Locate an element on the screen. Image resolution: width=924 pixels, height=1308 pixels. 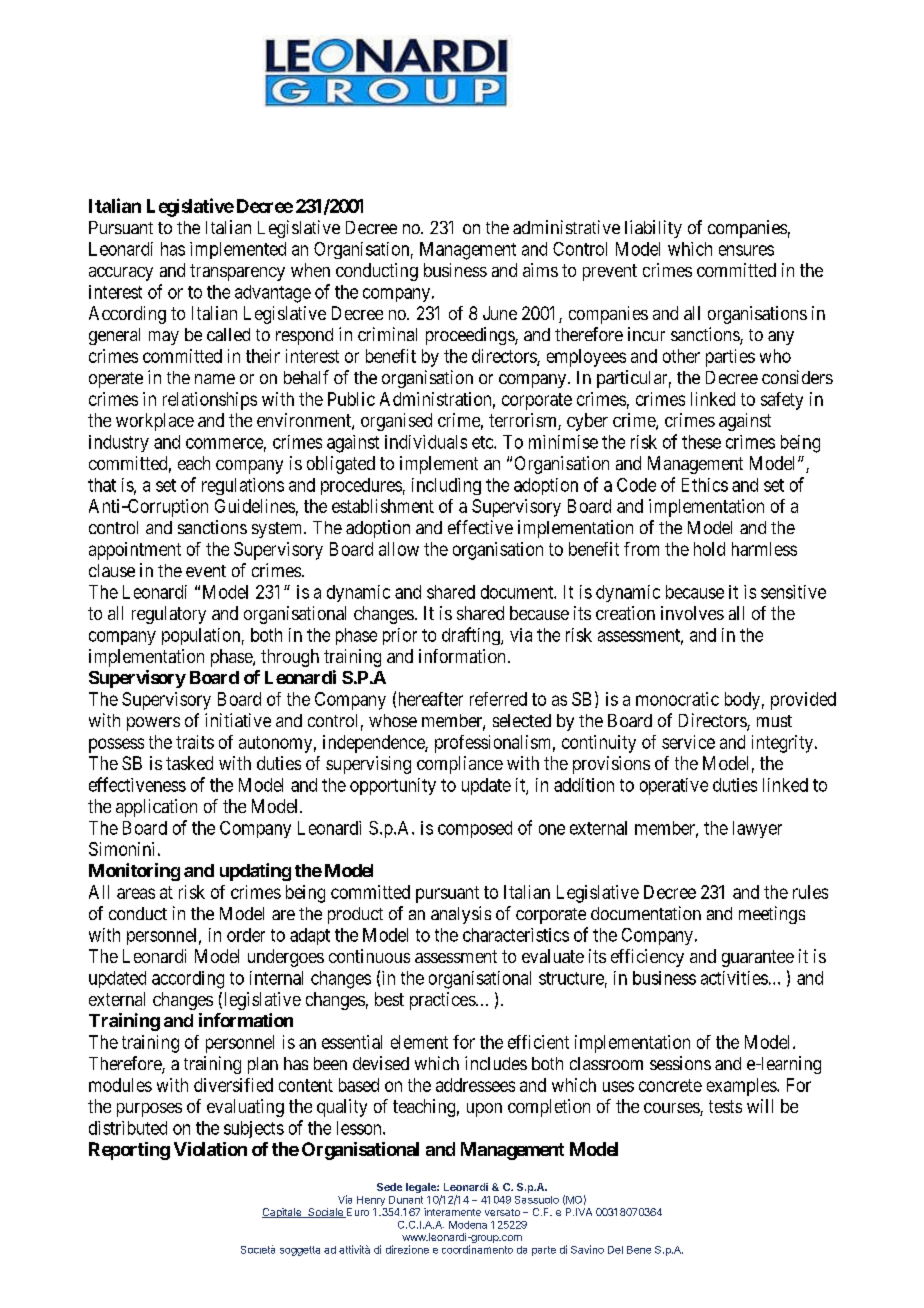
aims is located at coordinates (540, 270).
